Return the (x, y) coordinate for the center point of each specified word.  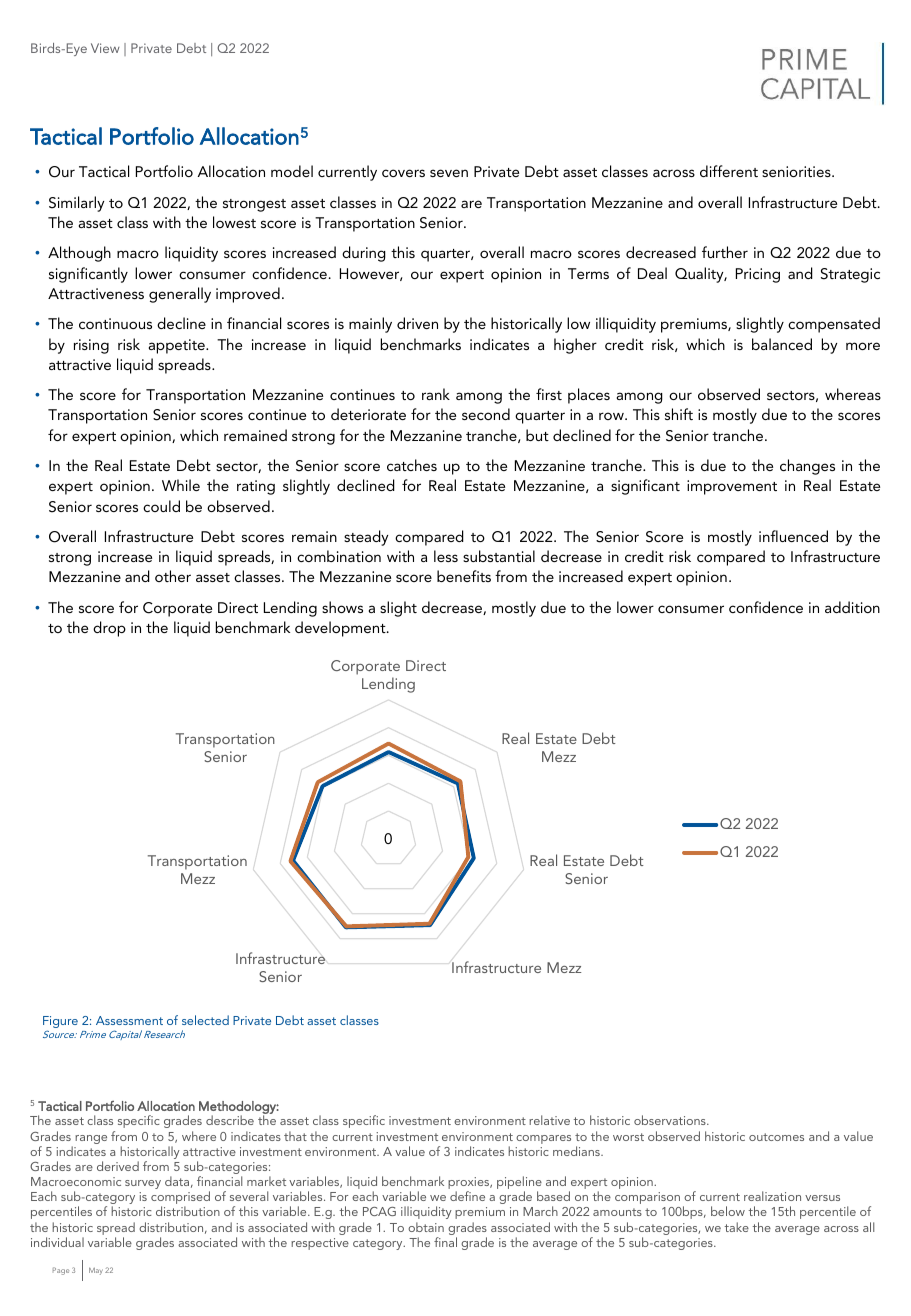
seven (449, 173)
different (729, 171)
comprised (180, 1199)
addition (852, 607)
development (341, 629)
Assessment (129, 1020)
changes (807, 467)
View (105, 48)
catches (412, 465)
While (181, 485)
